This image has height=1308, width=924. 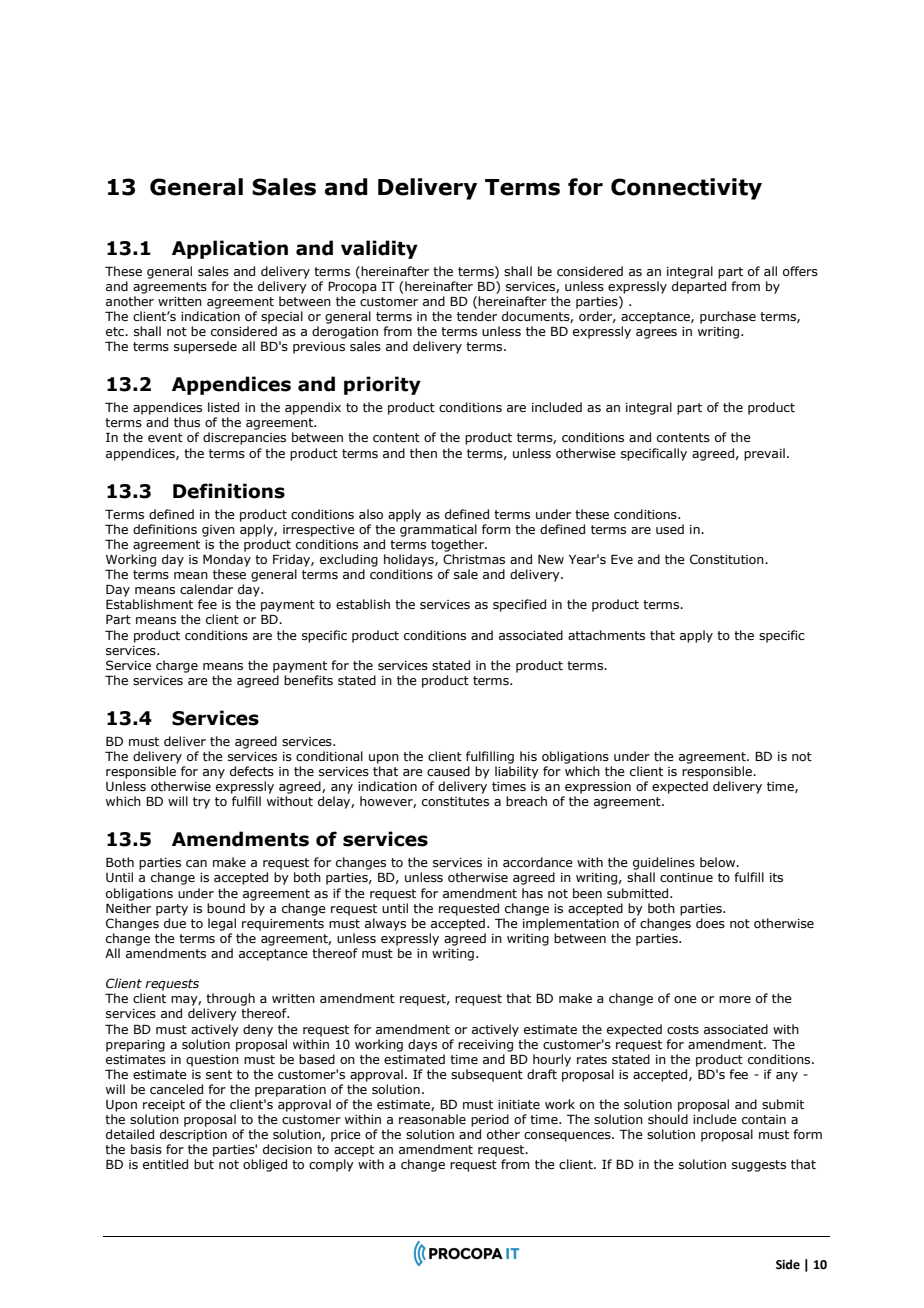 What do you see at coordinates (201, 803) in the image?
I see `try` at bounding box center [201, 803].
